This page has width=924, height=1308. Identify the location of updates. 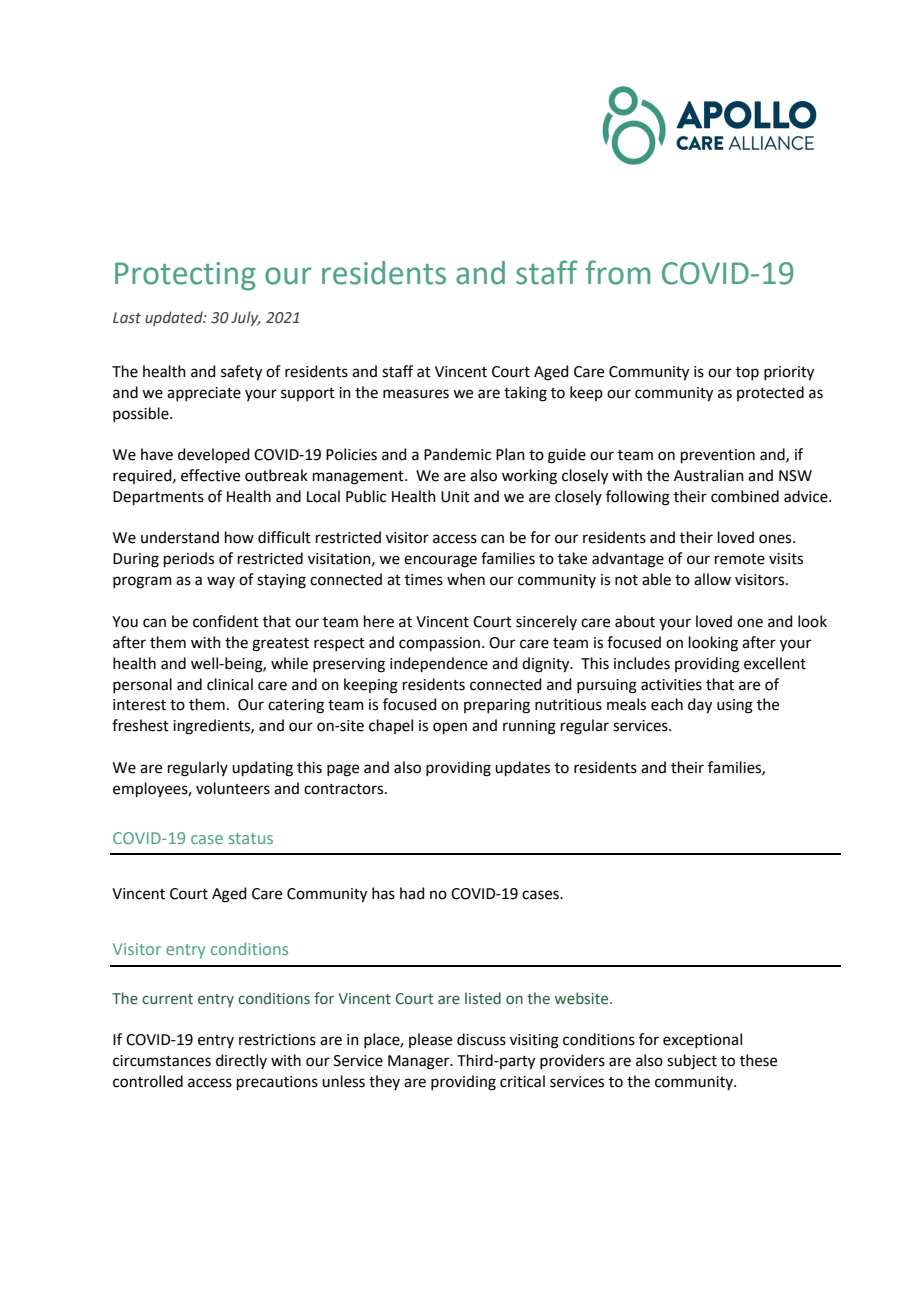
(522, 768).
